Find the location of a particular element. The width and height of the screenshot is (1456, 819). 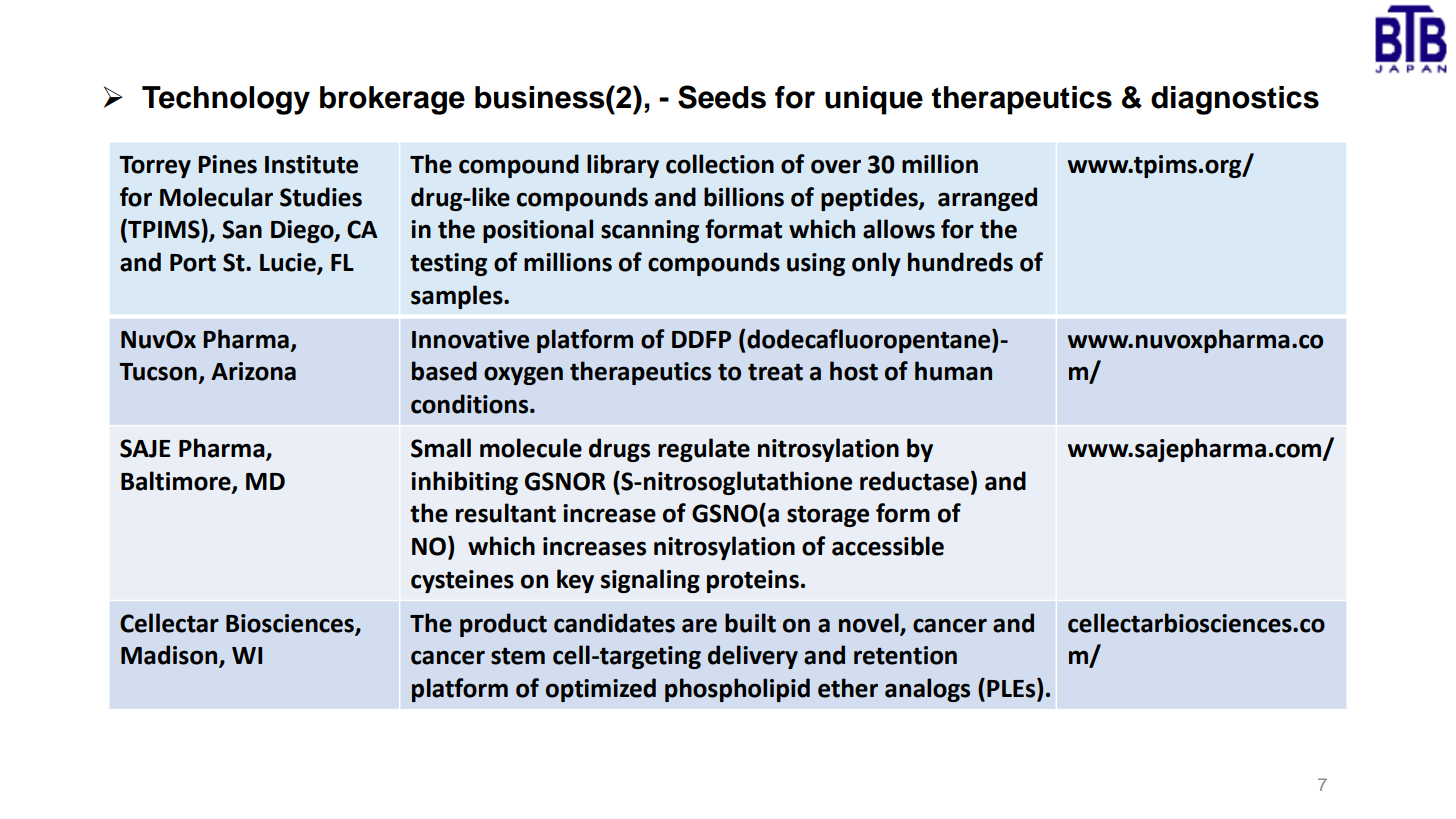

Madison is located at coordinates (170, 656).
